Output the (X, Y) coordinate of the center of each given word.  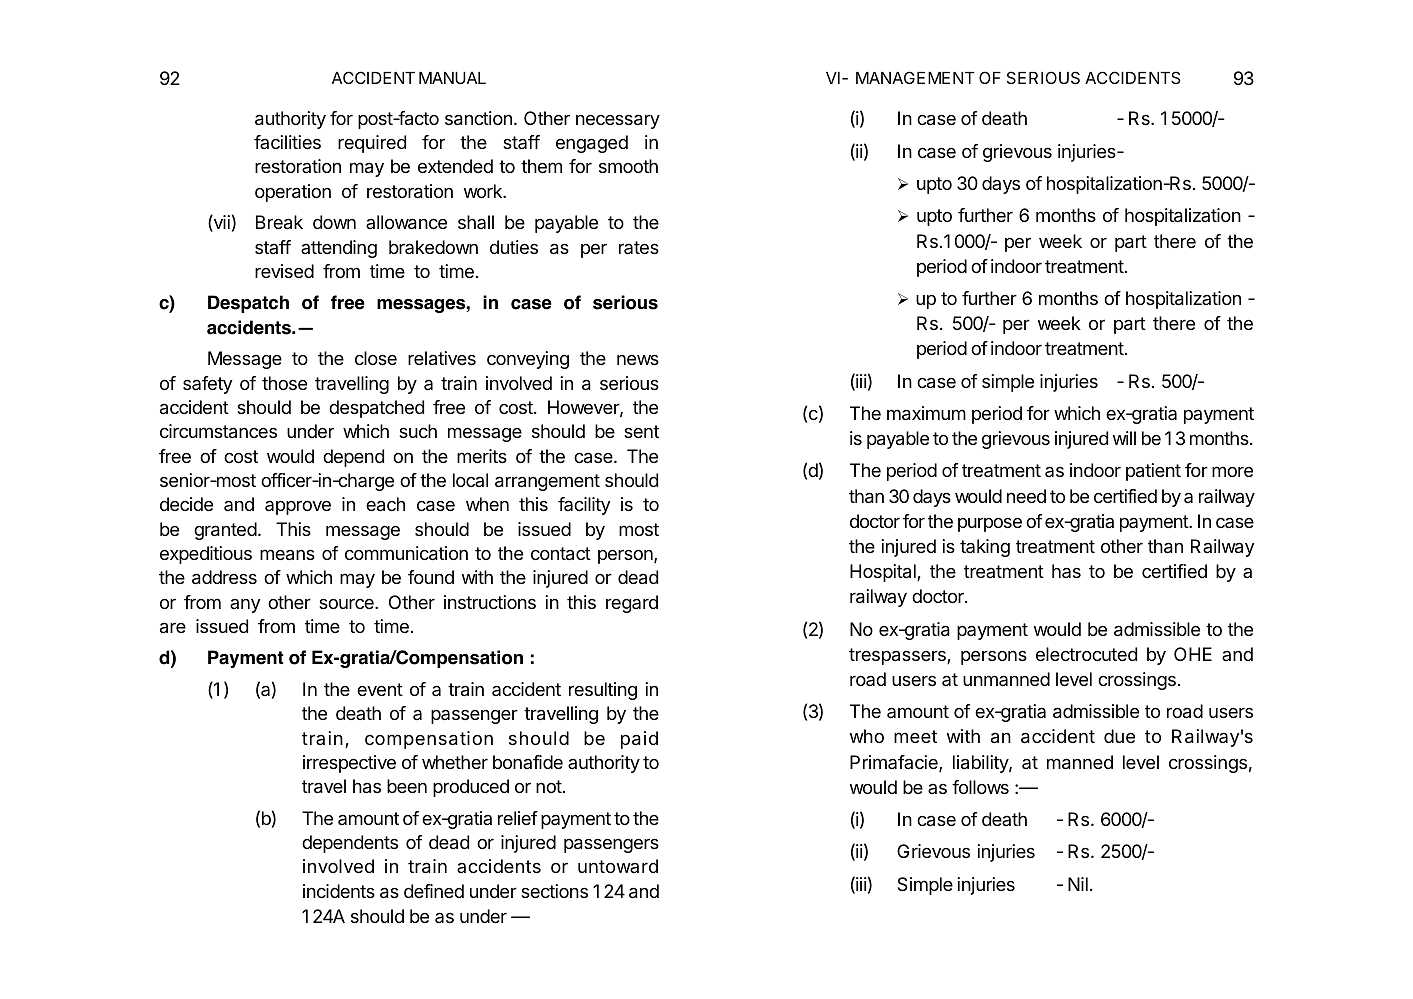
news (638, 359)
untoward (618, 866)
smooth (628, 166)
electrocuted (1086, 654)
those (284, 383)
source (347, 603)
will (1124, 438)
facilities (287, 142)
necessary (618, 121)
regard (632, 604)
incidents (339, 891)
